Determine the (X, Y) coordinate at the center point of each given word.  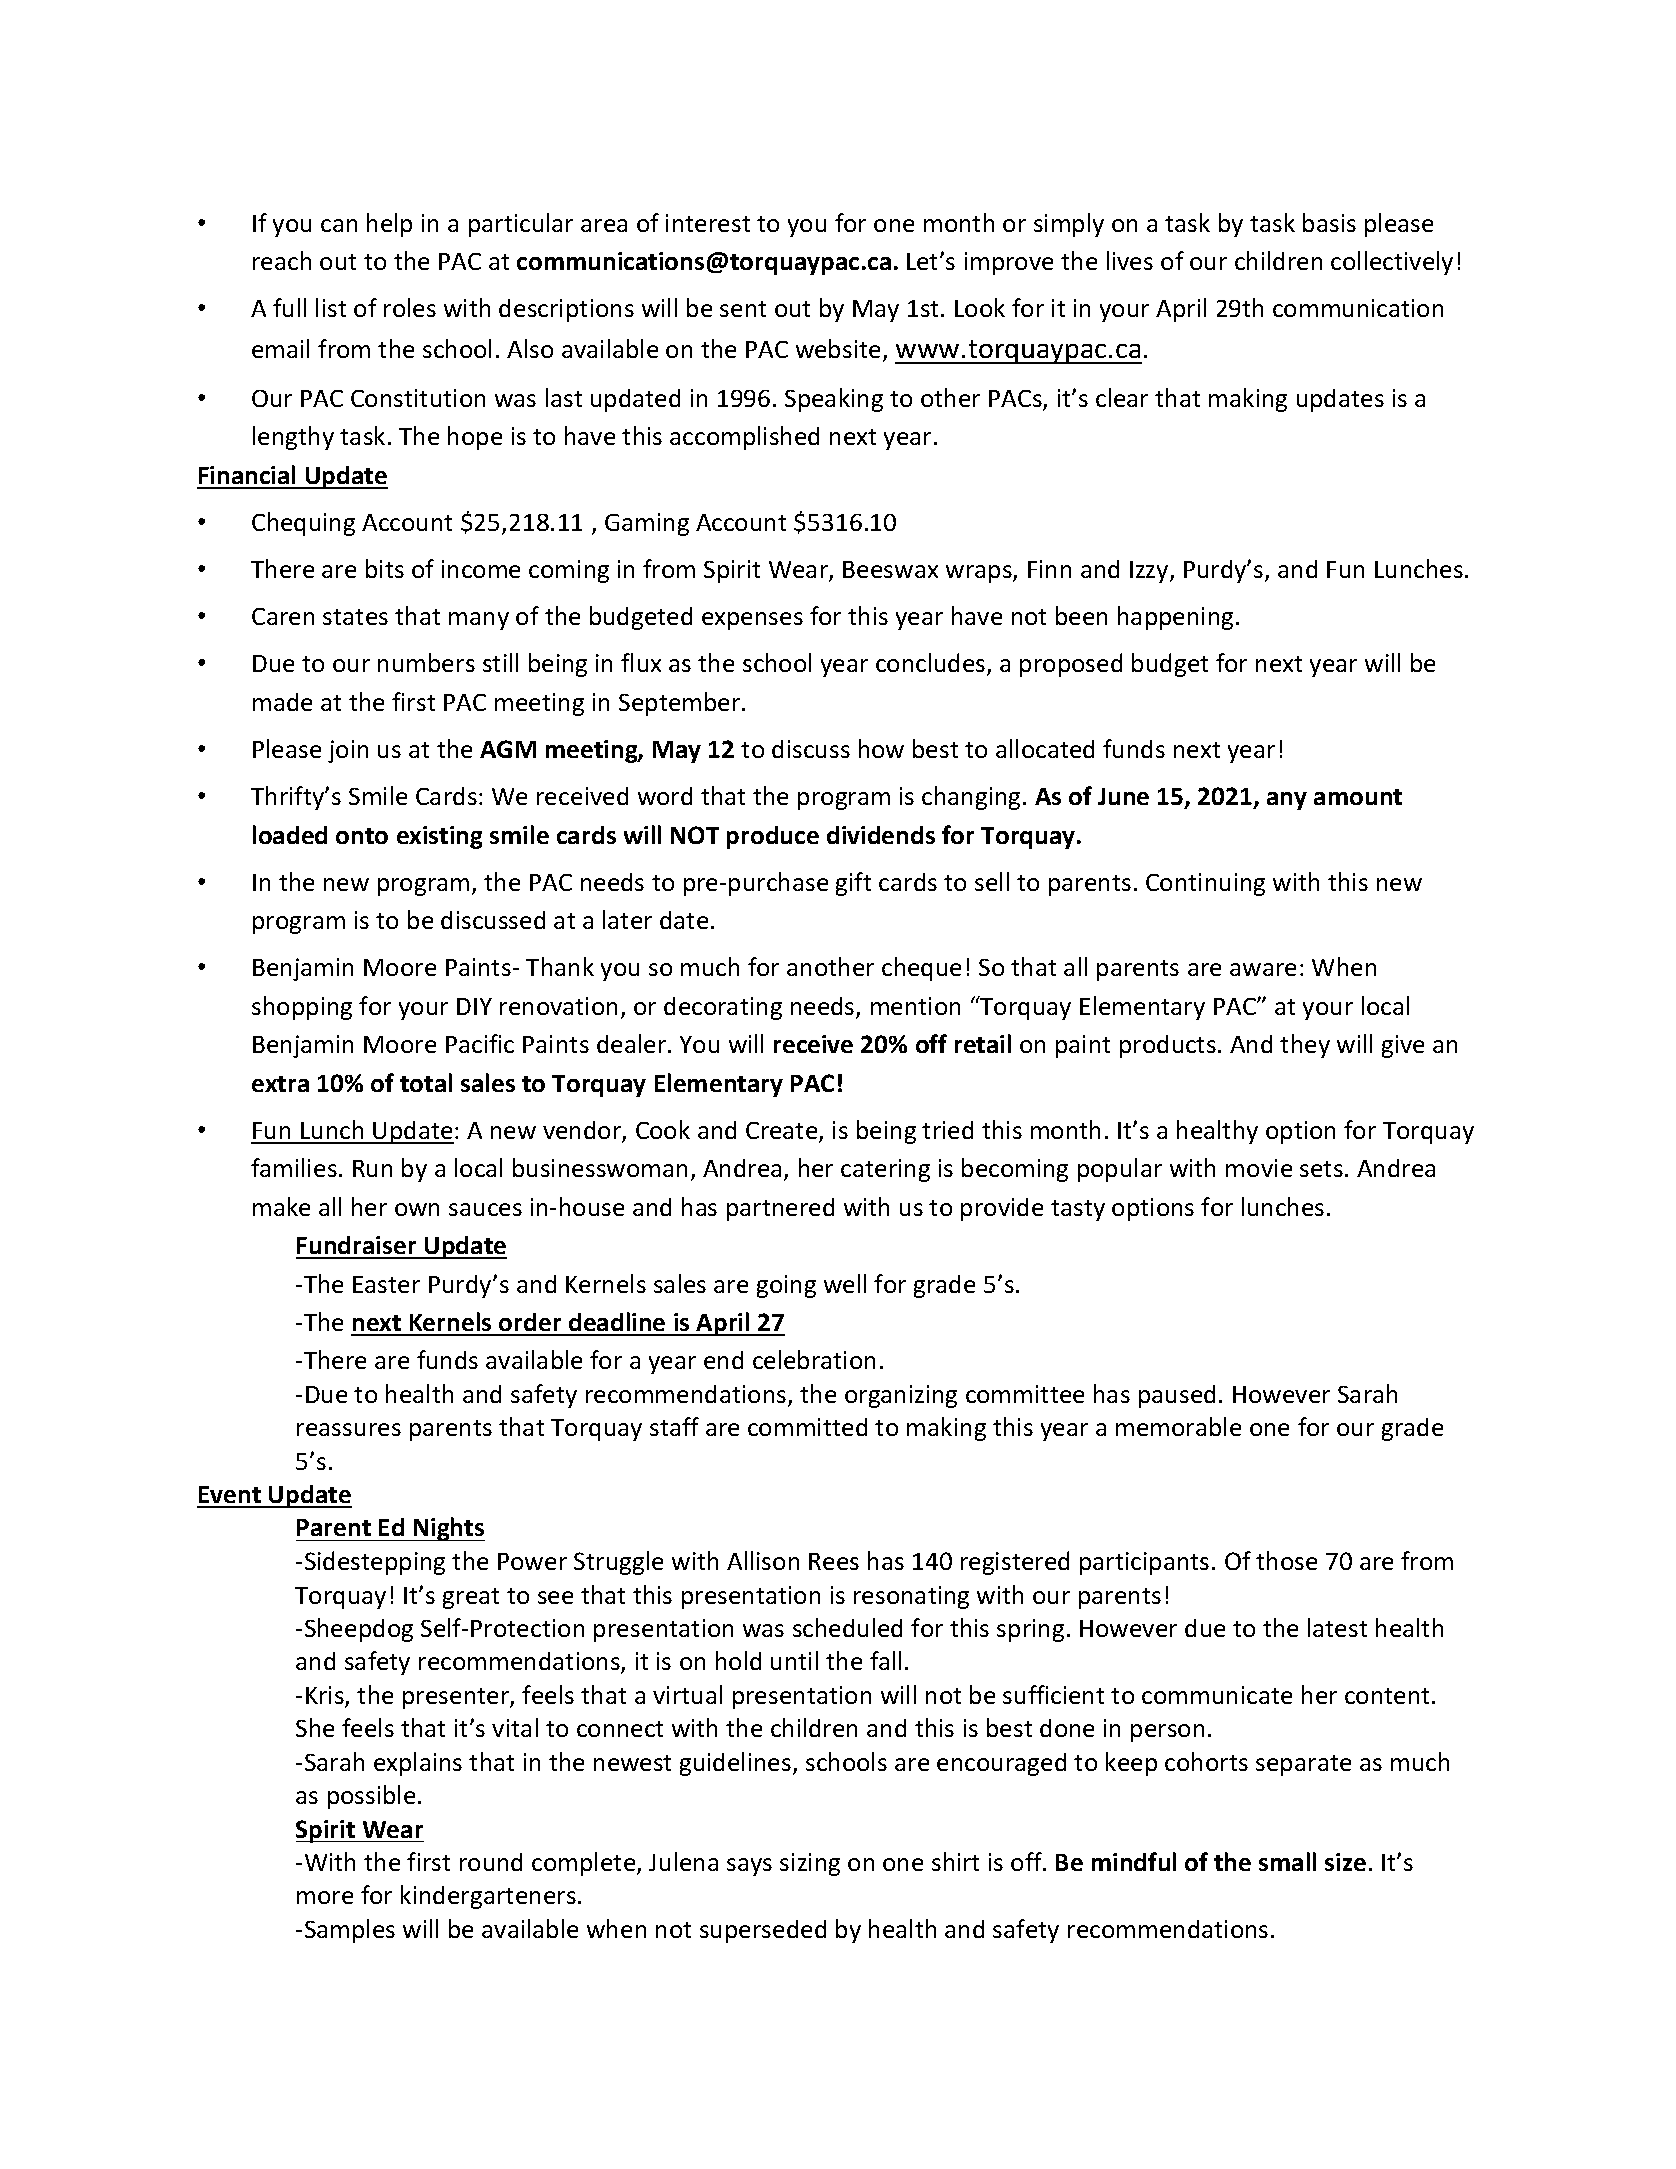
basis (1329, 222)
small (1287, 1861)
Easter (386, 1284)
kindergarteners (488, 1897)
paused (1177, 1396)
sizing (810, 1864)
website (838, 348)
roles (410, 307)
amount (1358, 797)
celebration (814, 1359)
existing (439, 837)
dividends (881, 835)
